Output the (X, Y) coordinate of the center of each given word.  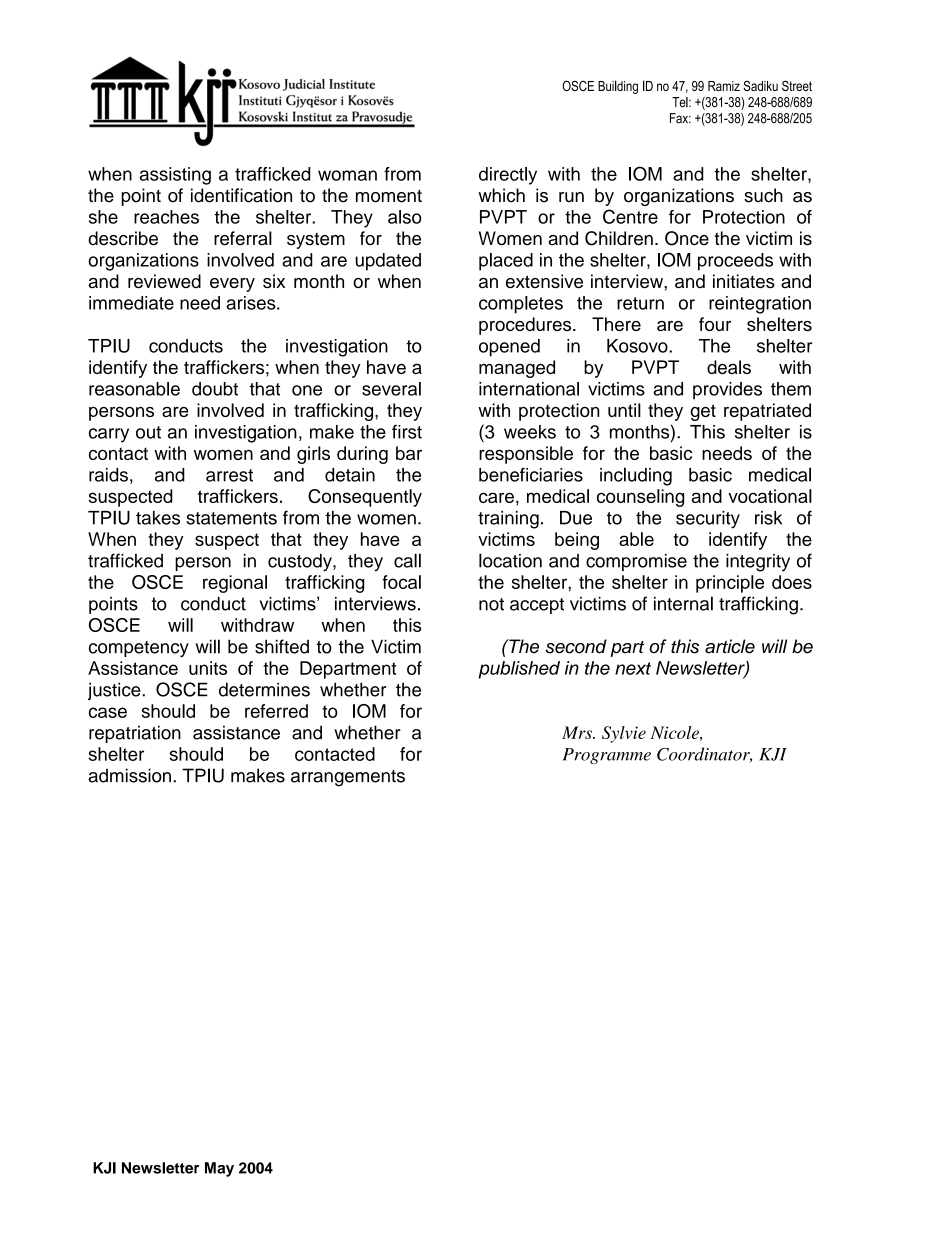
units (208, 668)
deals (729, 367)
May (219, 1169)
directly (508, 176)
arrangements (348, 778)
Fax (680, 118)
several (391, 389)
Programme (607, 756)
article (730, 646)
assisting (175, 176)
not (491, 604)
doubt (215, 389)
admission (129, 775)
